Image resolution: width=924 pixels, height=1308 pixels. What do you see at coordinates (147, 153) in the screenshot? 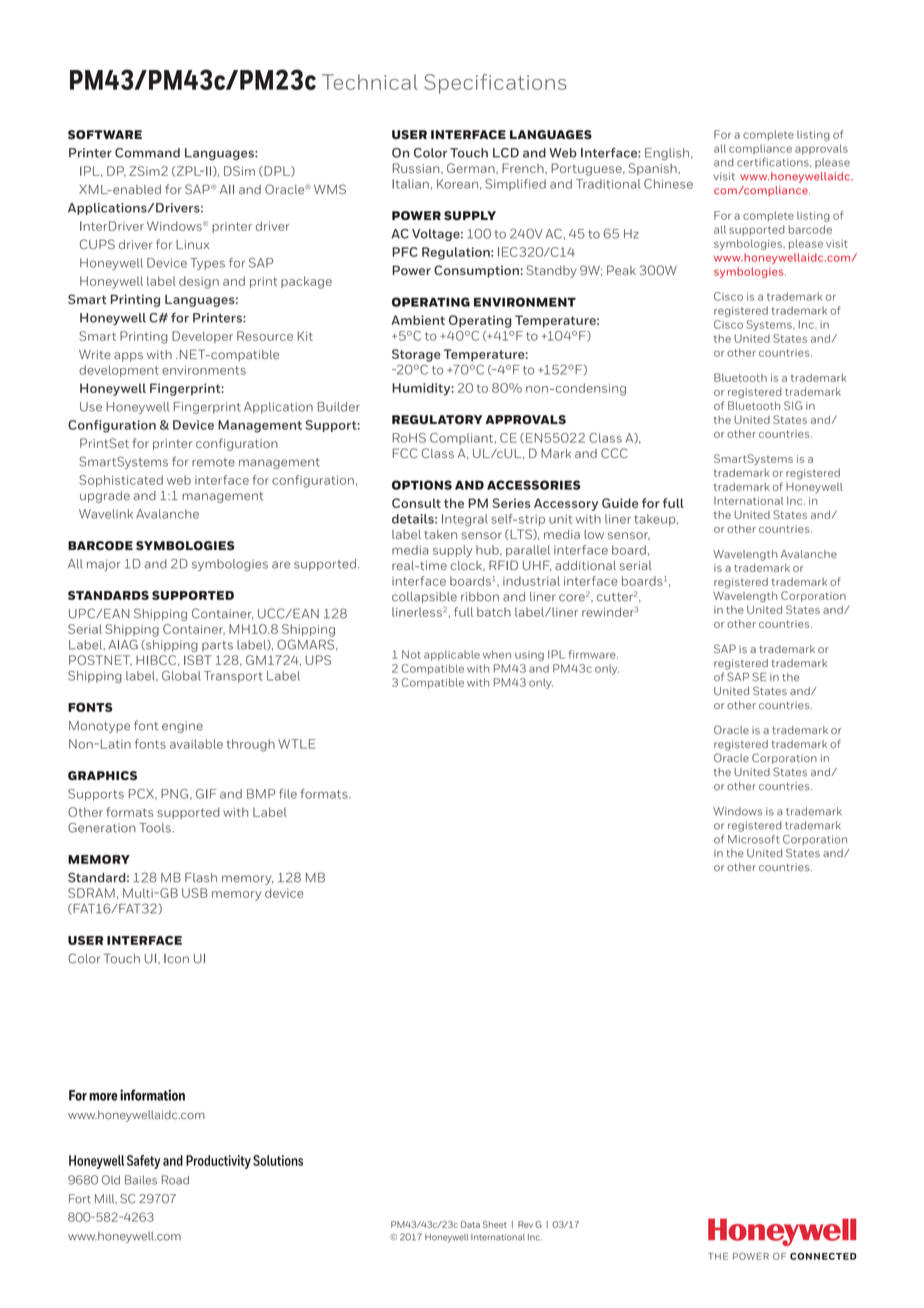
I see `Command` at bounding box center [147, 153].
